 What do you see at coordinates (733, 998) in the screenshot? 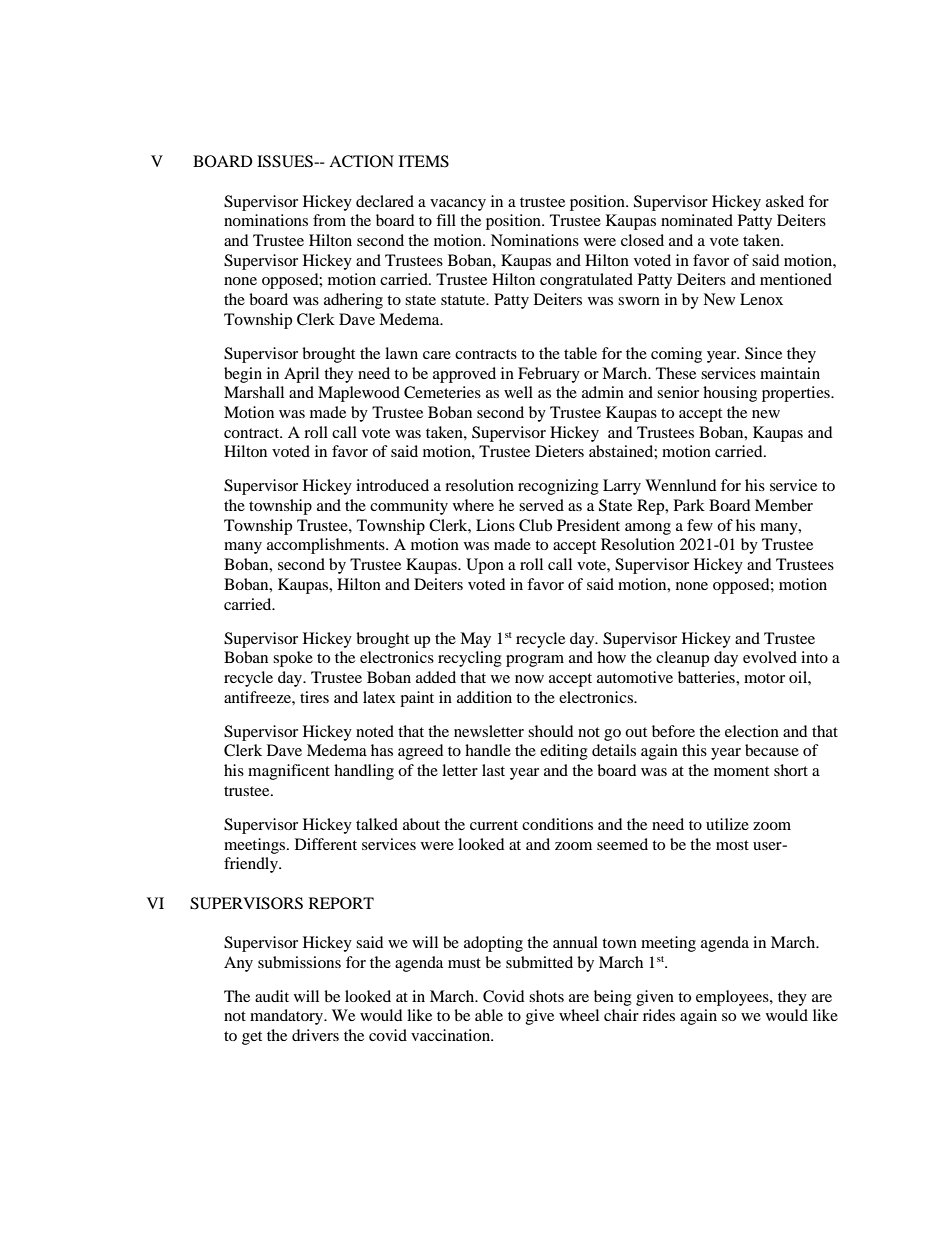
I see `employees` at bounding box center [733, 998].
